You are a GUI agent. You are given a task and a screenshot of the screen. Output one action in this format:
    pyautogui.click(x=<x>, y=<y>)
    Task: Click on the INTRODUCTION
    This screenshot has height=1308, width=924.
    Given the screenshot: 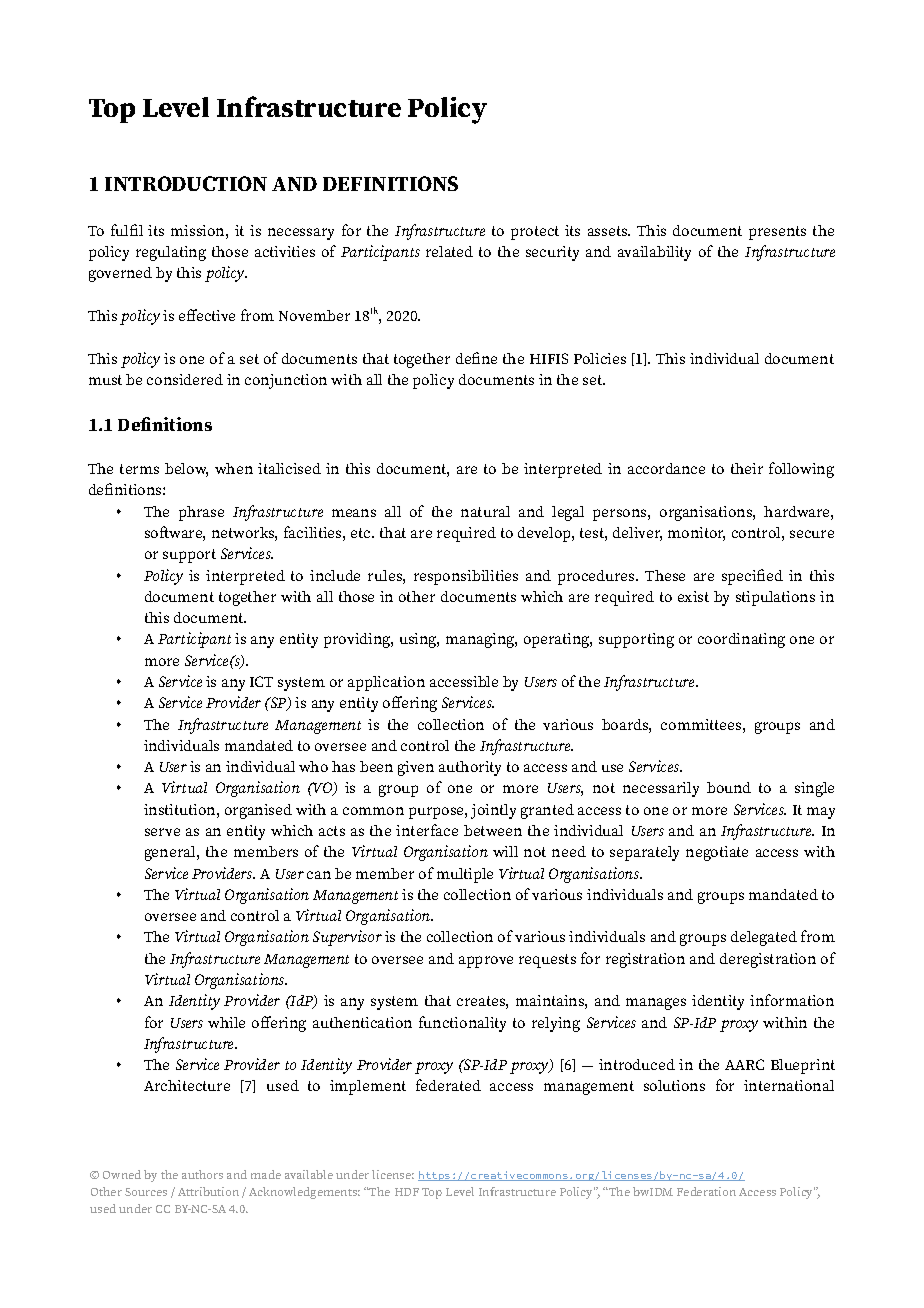 What is the action you would take?
    pyautogui.click(x=186, y=183)
